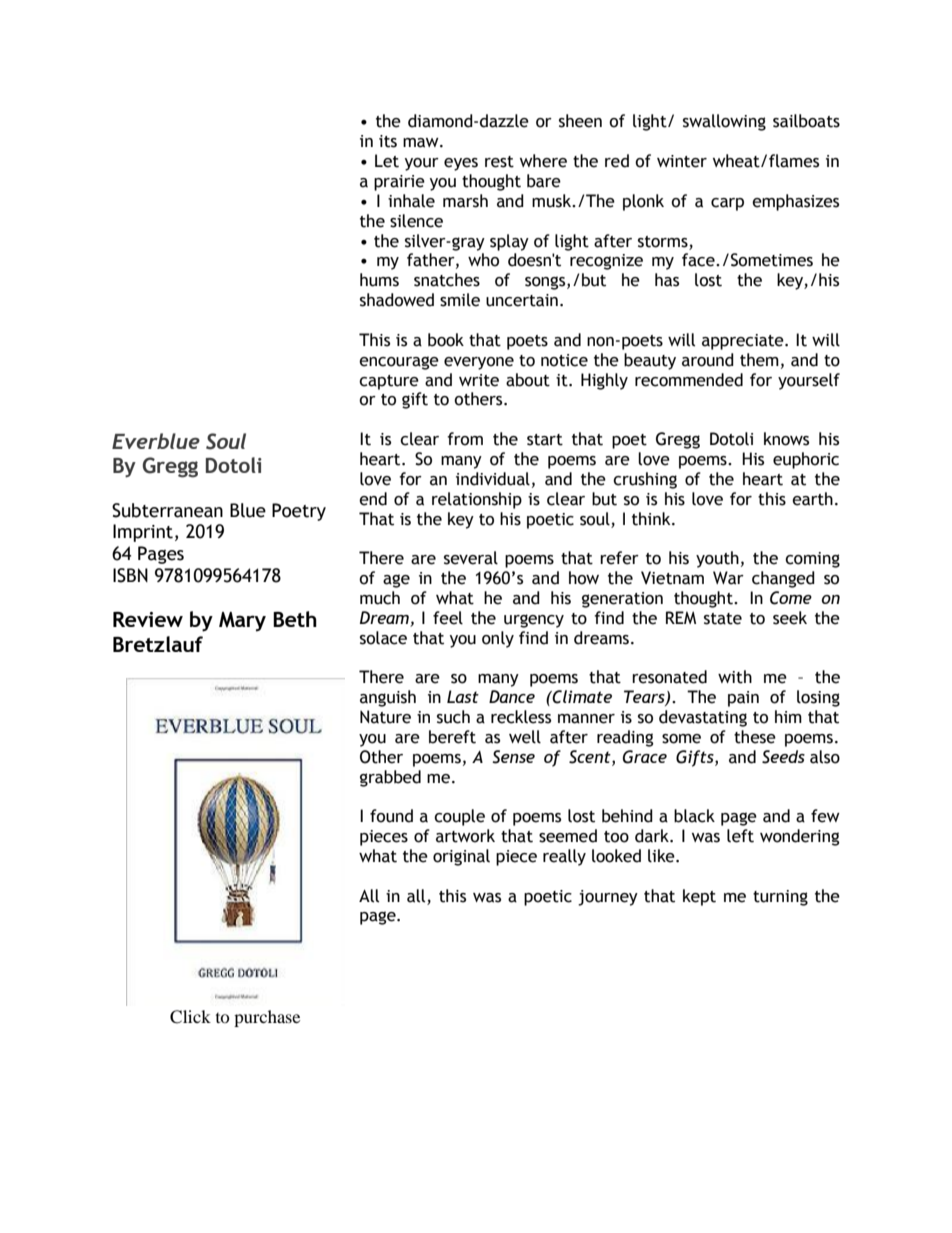  I want to click on capture, so click(389, 382).
